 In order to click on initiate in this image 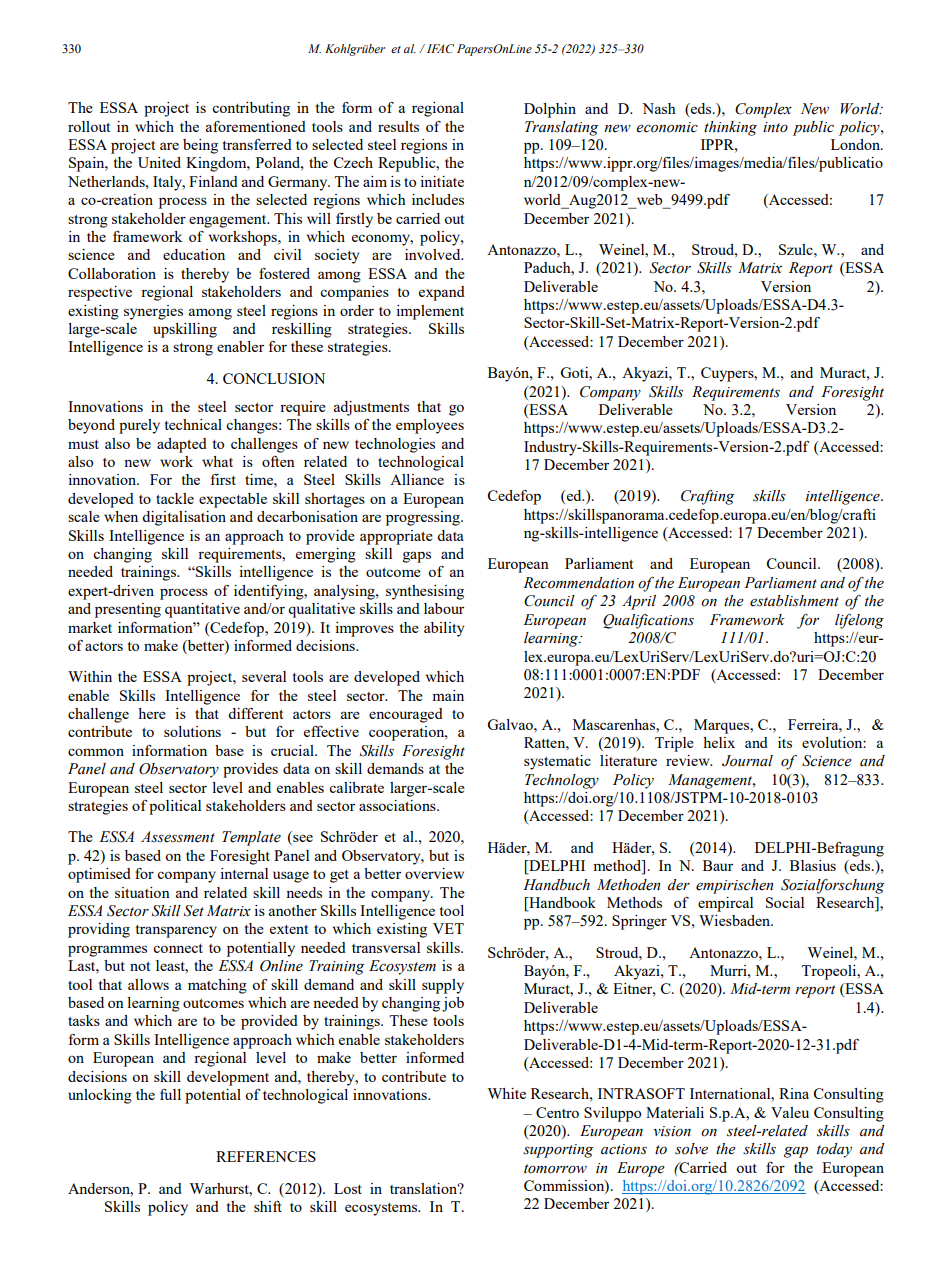, I will do `click(442, 181)`.
